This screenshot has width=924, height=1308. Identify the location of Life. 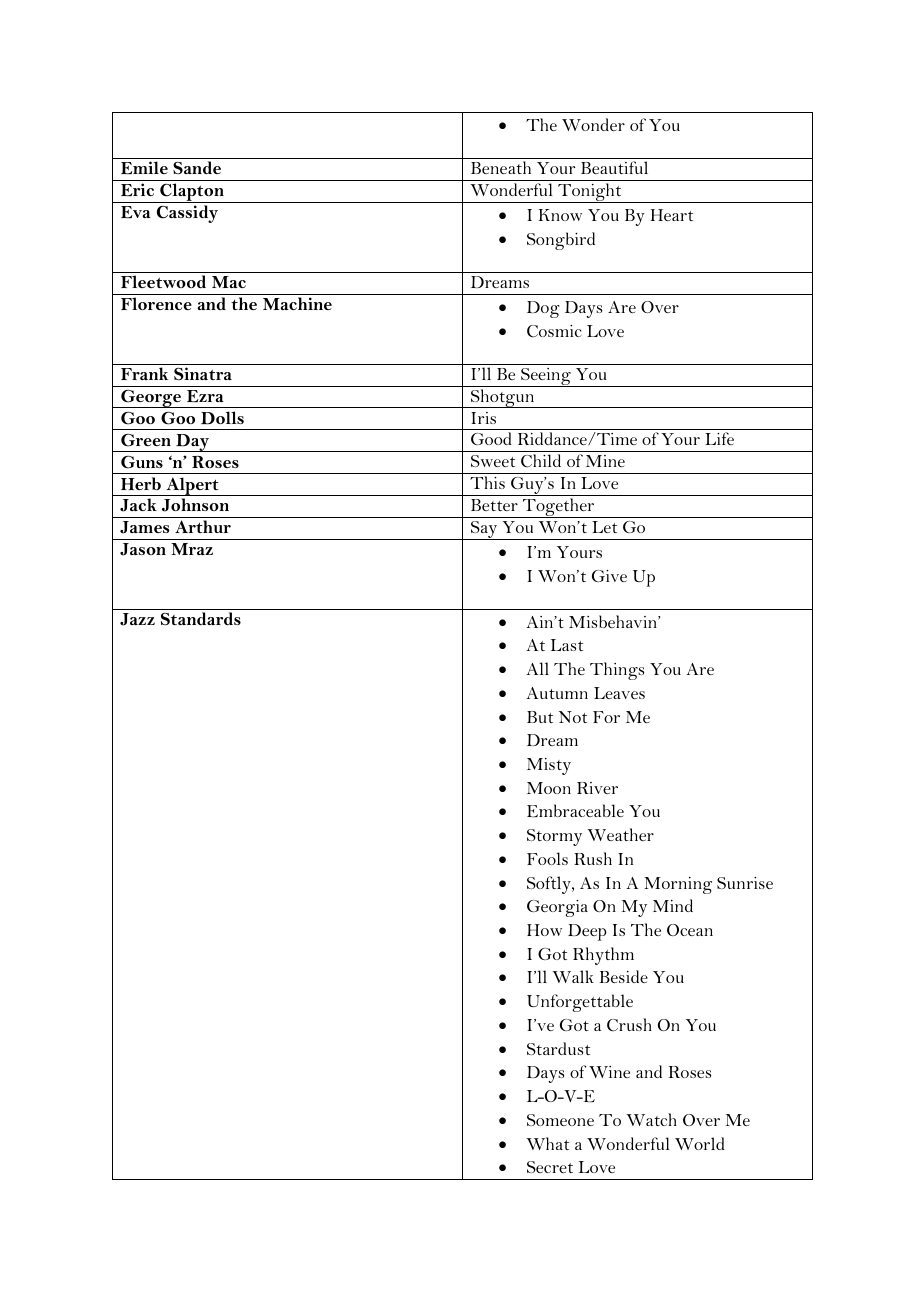
(719, 438).
